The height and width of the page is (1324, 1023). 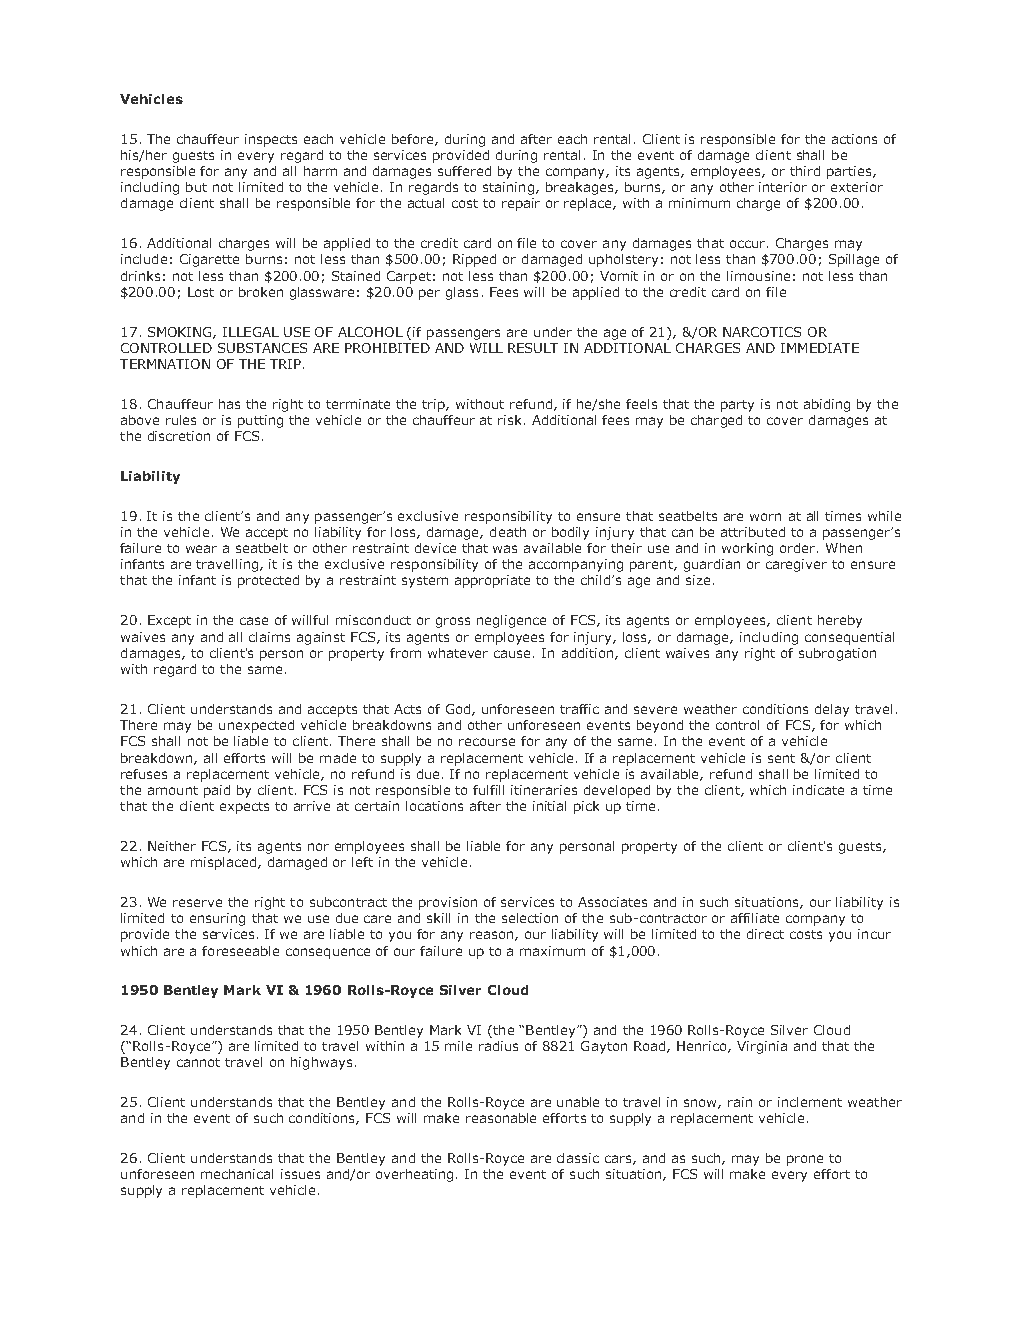 What do you see at coordinates (271, 140) in the page?
I see `inspects` at bounding box center [271, 140].
